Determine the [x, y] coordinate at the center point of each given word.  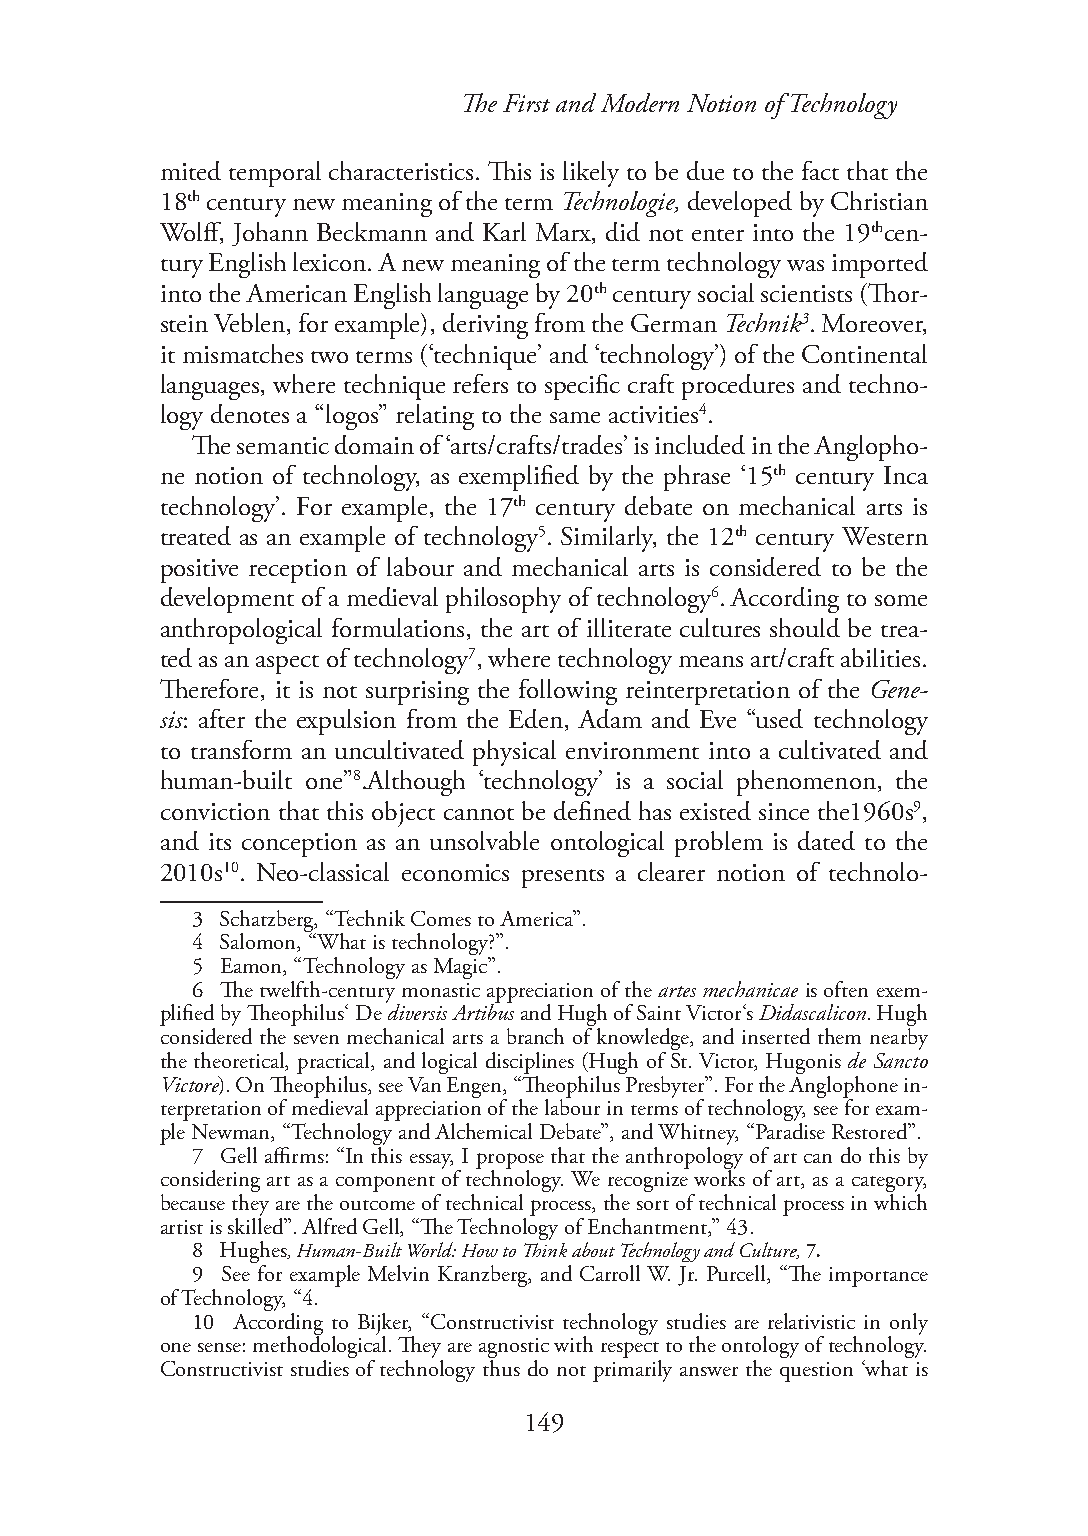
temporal [275, 174]
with [573, 1344]
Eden [536, 718]
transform [241, 749]
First [526, 103]
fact [820, 170]
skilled [257, 1224]
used [779, 718]
